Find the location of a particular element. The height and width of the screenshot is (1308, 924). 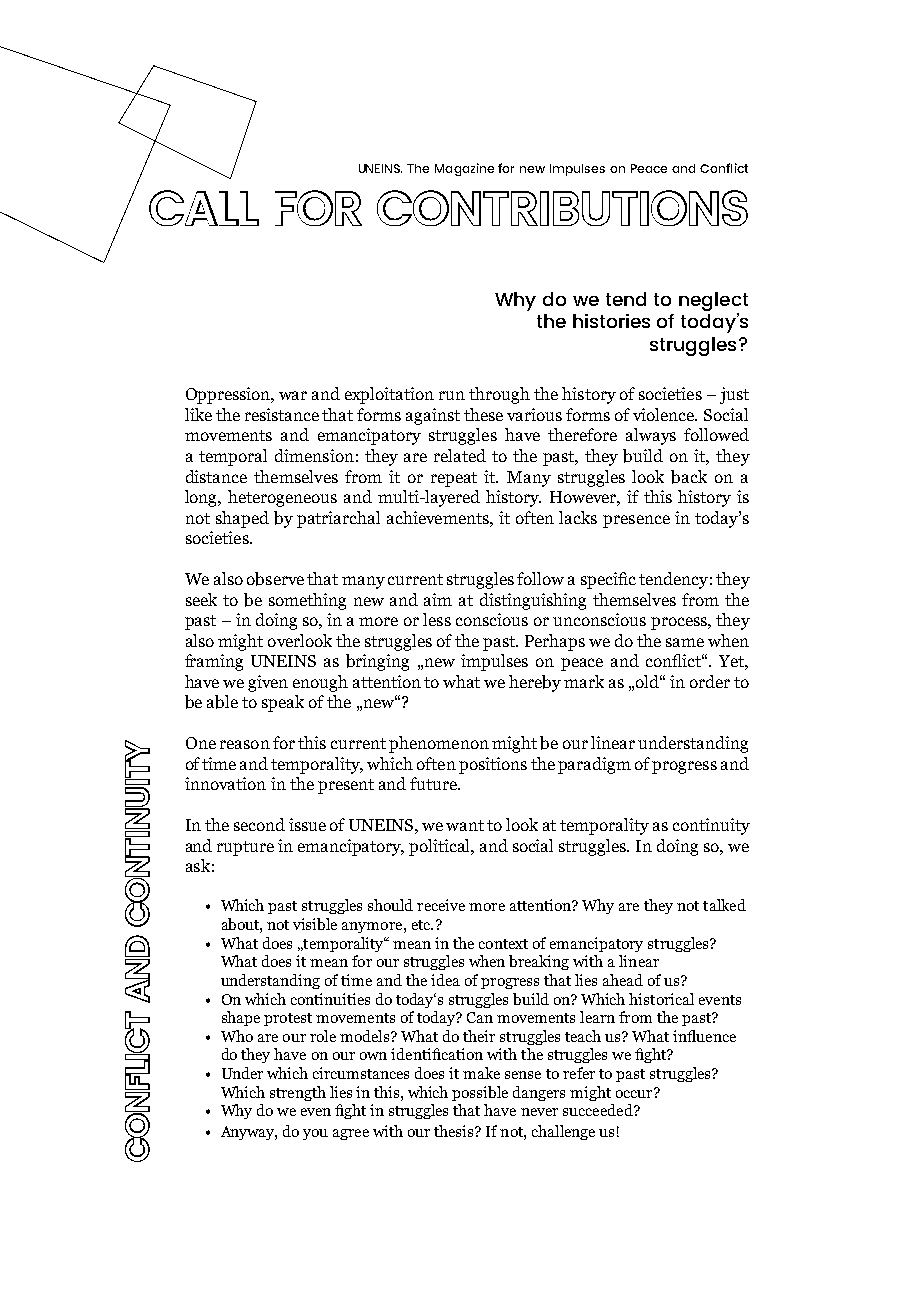

talked is located at coordinates (724, 905).
